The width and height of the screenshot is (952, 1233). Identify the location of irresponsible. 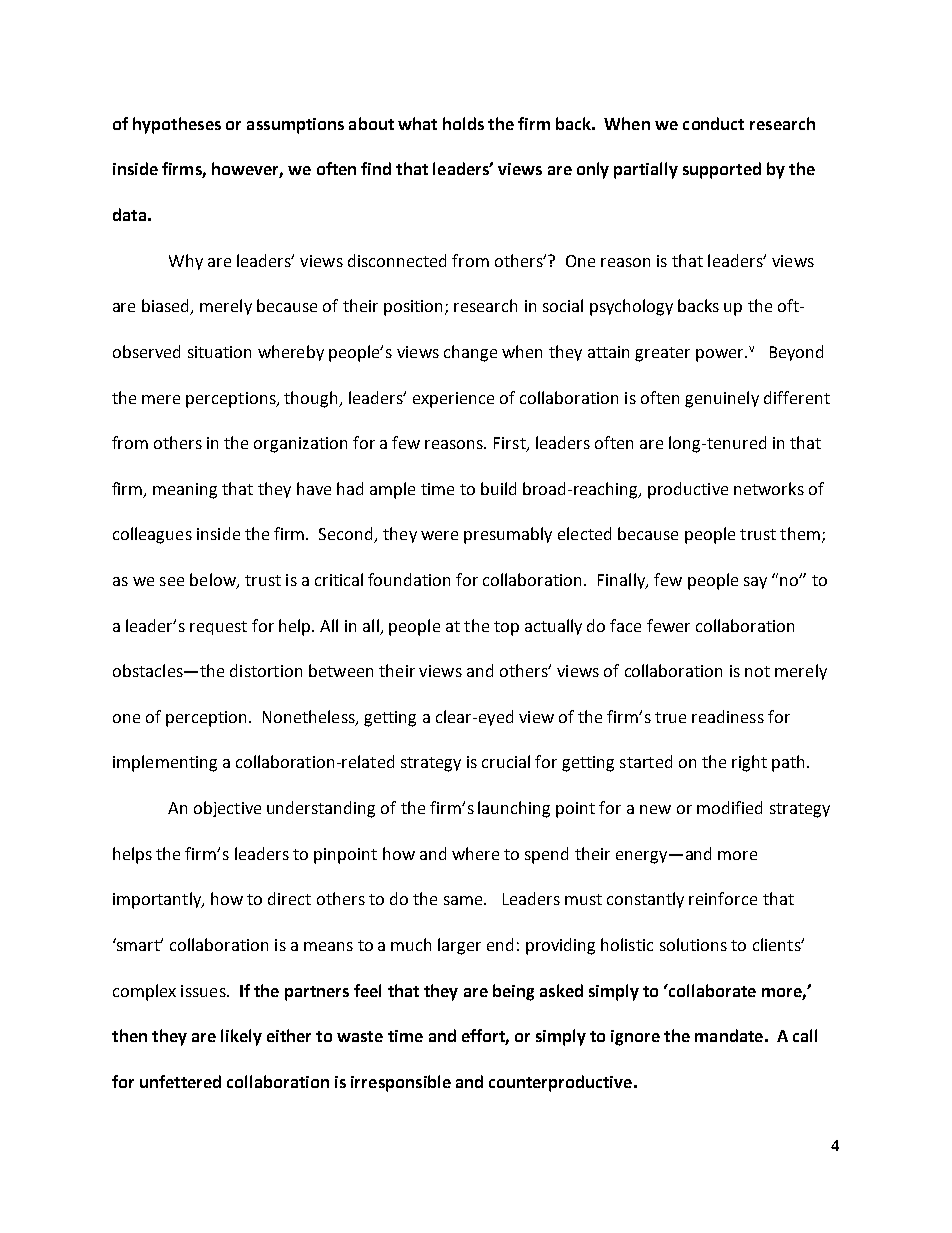
(401, 1083).
